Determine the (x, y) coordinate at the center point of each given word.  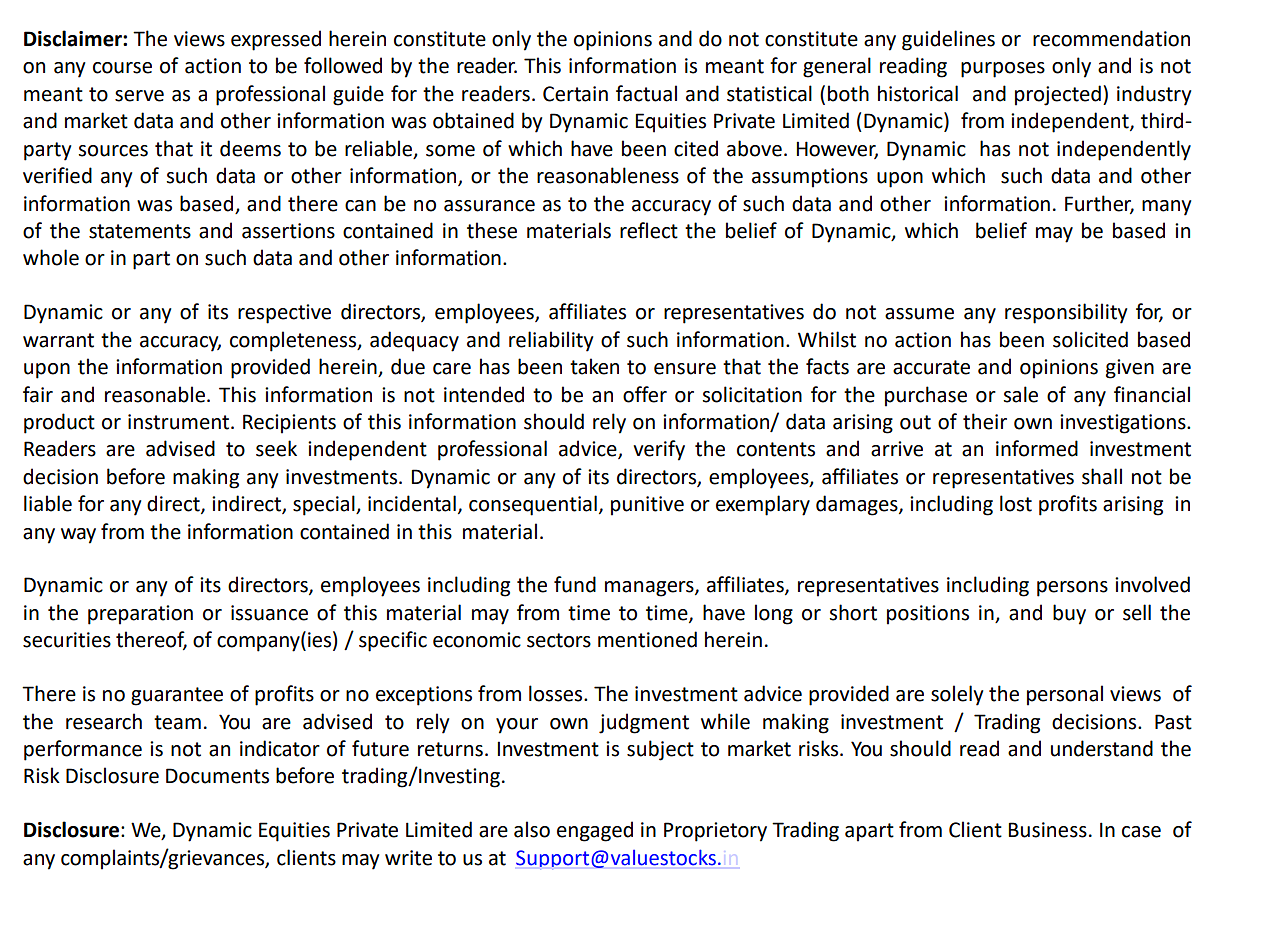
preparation (140, 615)
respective (284, 314)
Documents (217, 776)
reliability (551, 341)
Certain (575, 94)
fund (575, 584)
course (122, 68)
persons (1072, 589)
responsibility (1066, 313)
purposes (1003, 70)
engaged (595, 831)
